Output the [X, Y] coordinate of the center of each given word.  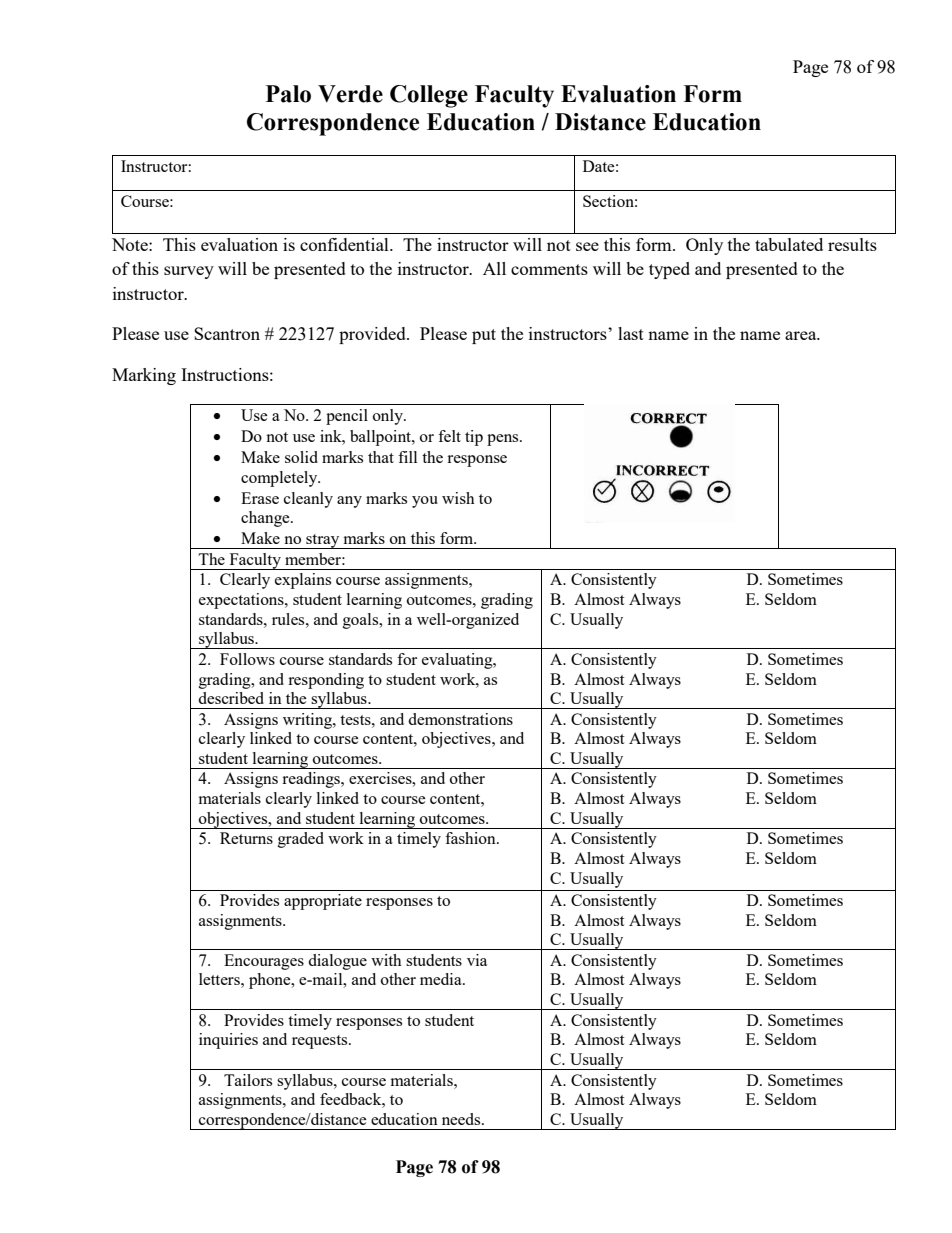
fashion [471, 838]
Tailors [248, 1080]
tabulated [789, 244]
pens [504, 440]
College [429, 96]
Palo [288, 94]
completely [280, 479]
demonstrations [460, 719]
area [802, 335]
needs [462, 1119]
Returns [246, 838]
